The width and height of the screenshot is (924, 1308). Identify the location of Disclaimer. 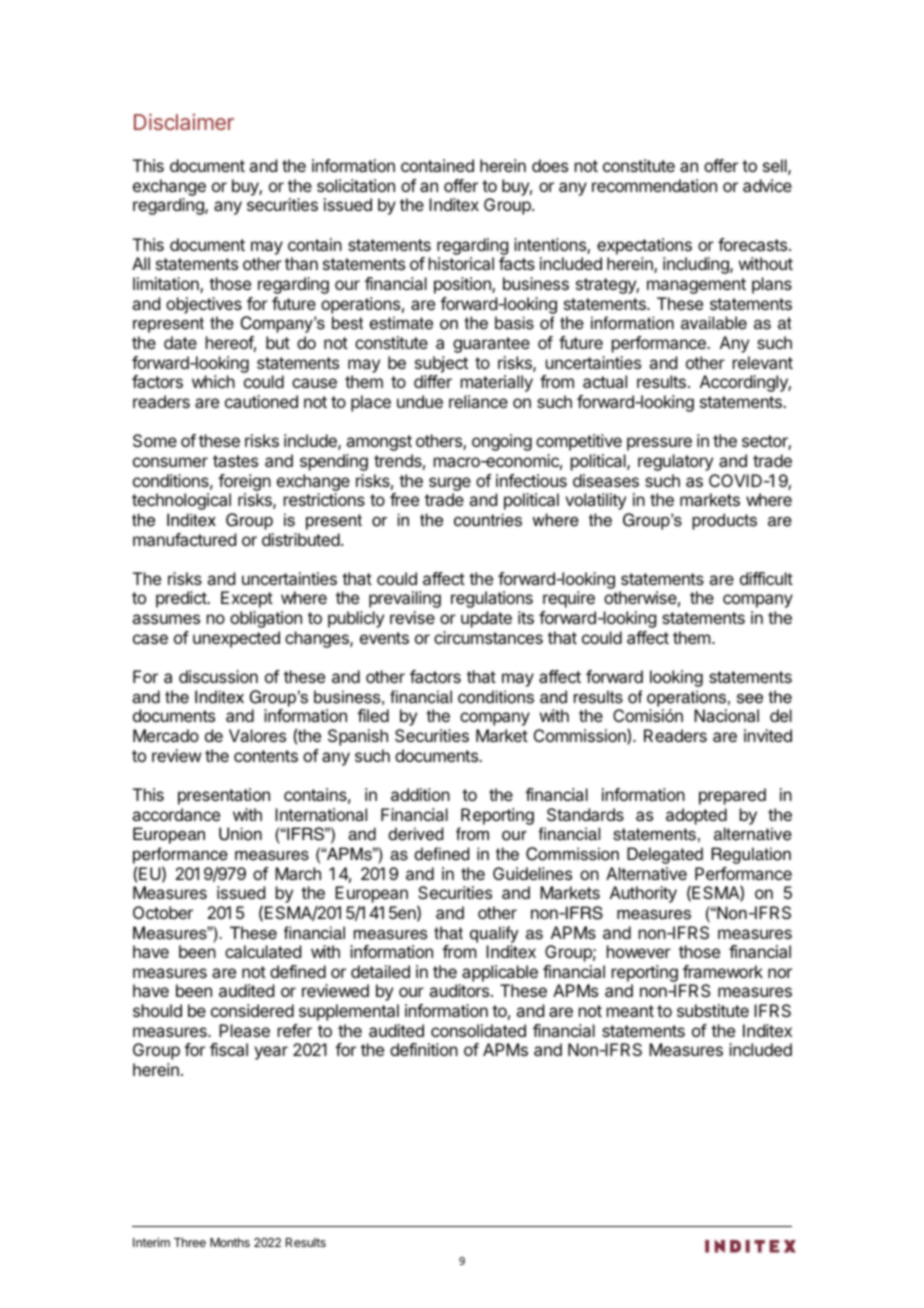
(184, 121).
